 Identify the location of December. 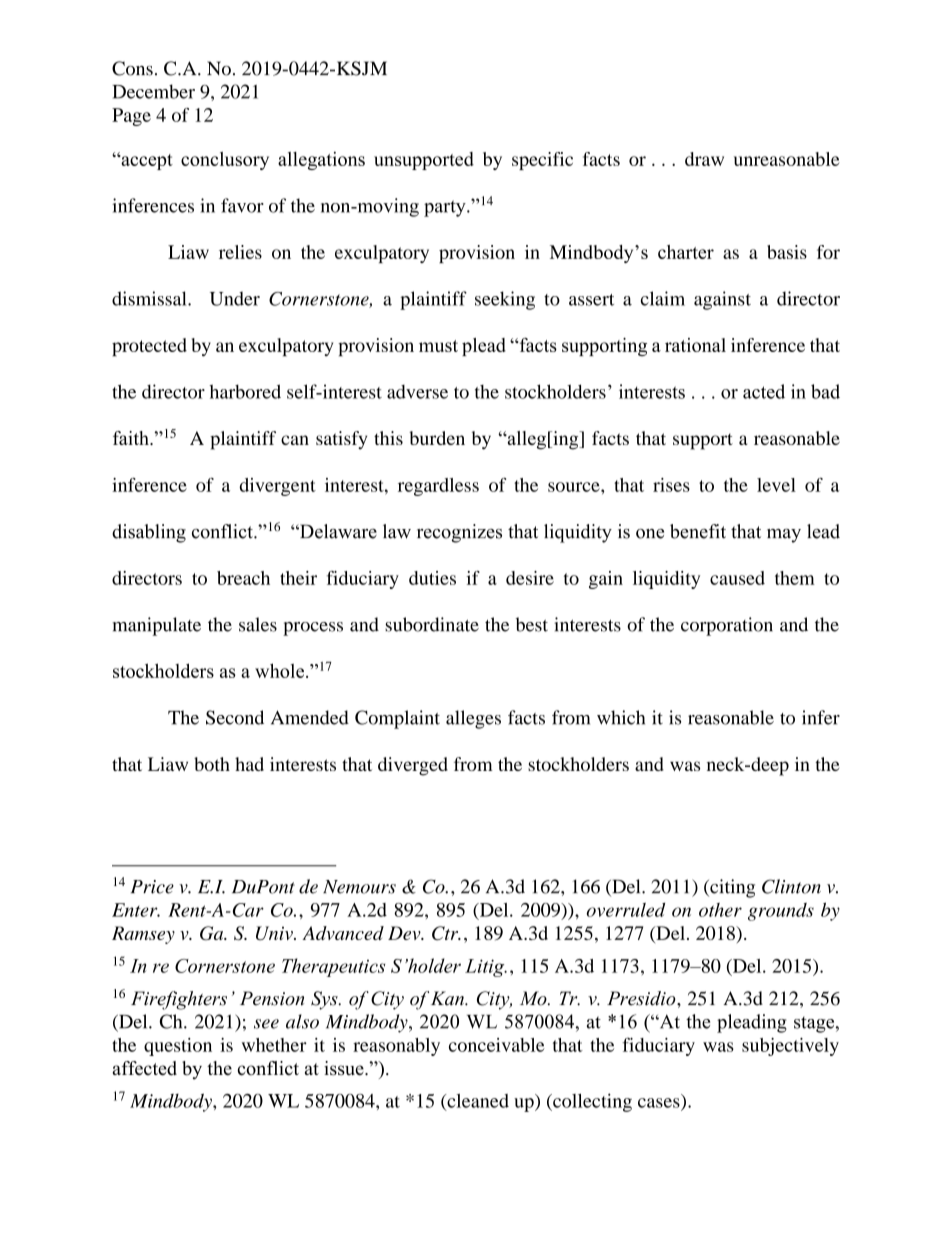
(153, 91).
